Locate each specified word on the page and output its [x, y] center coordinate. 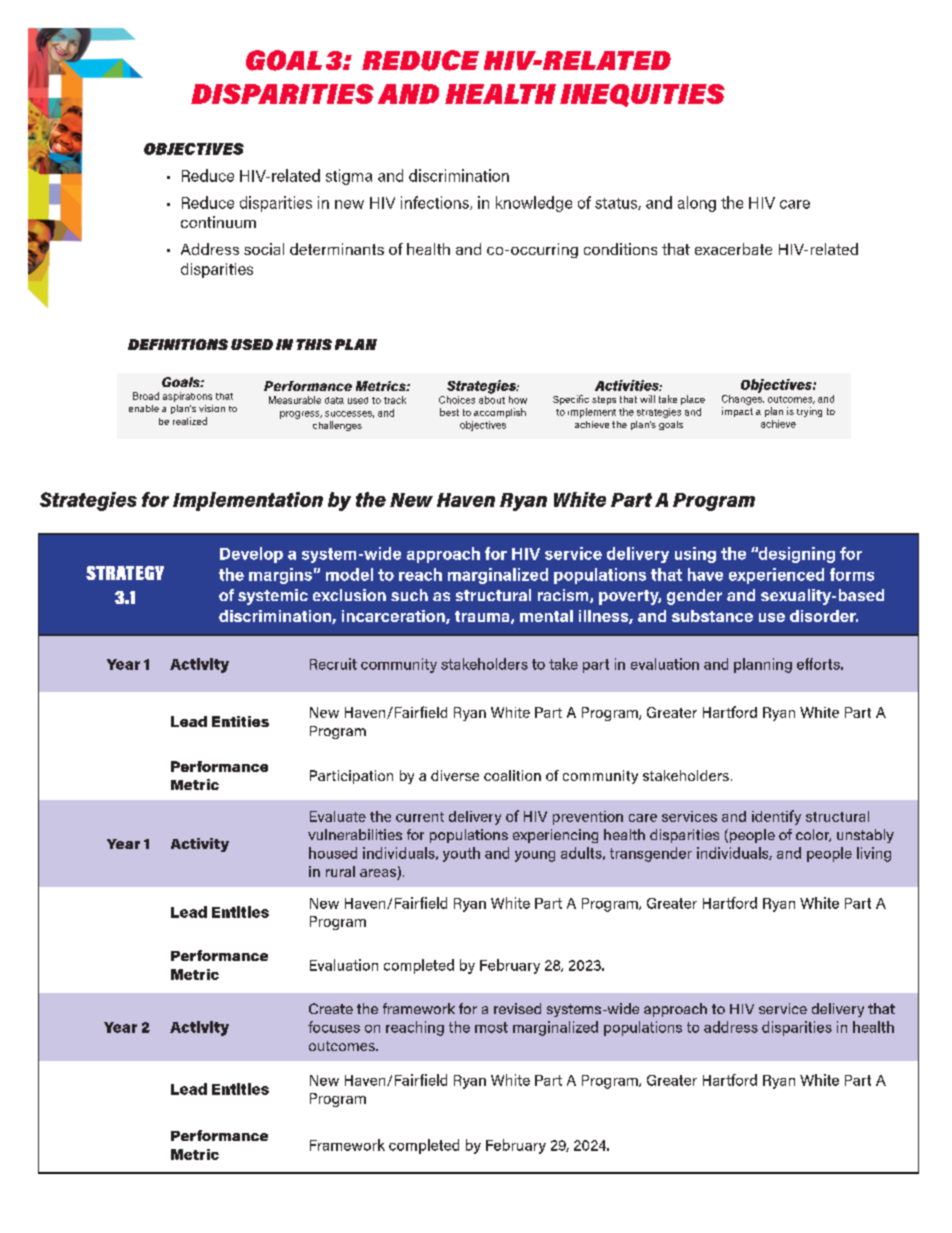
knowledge [534, 204]
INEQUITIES [642, 95]
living [874, 854]
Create [331, 1008]
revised [517, 1008]
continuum [218, 222]
